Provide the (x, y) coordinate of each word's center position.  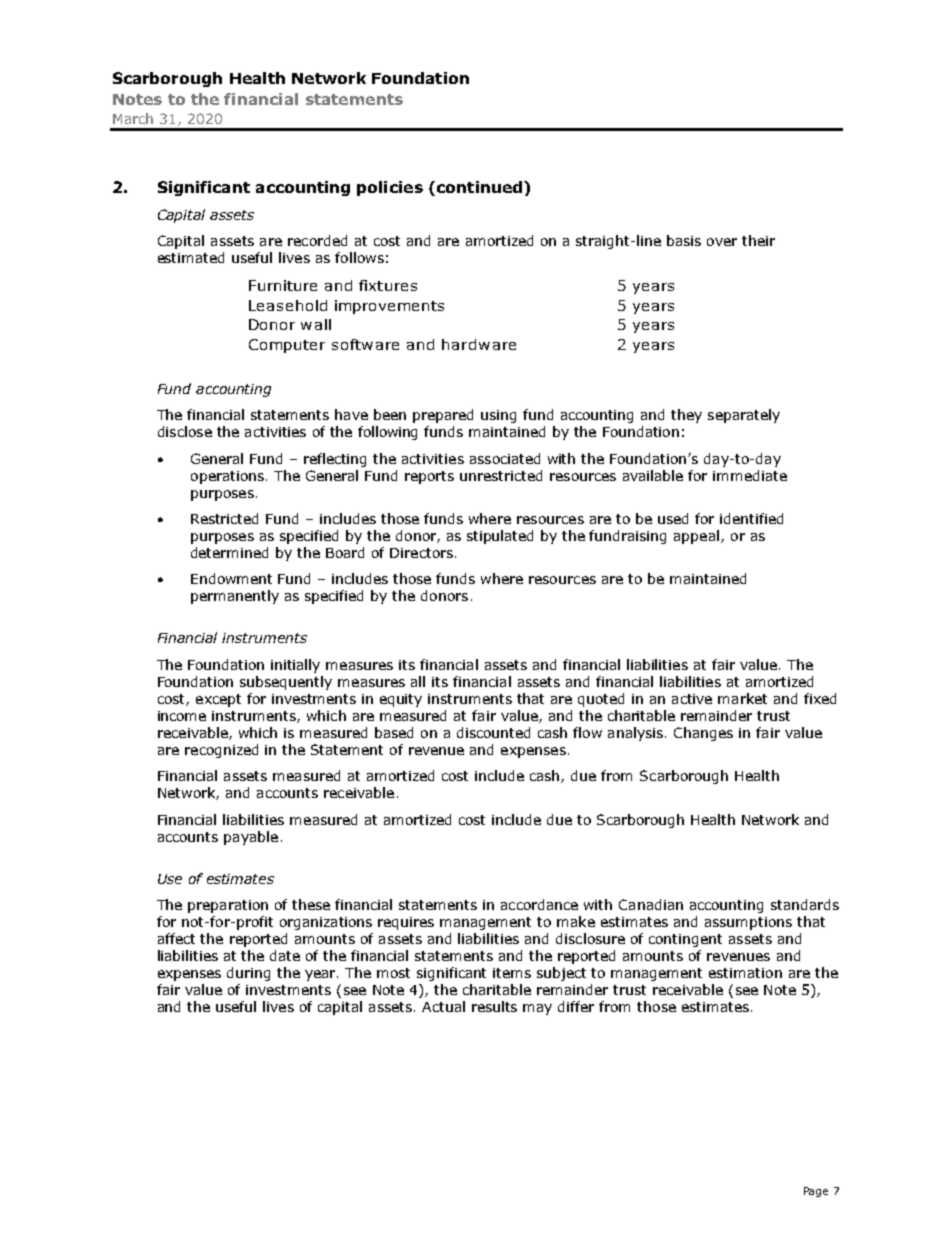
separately (744, 416)
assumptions (748, 923)
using (498, 416)
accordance (539, 904)
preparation (228, 906)
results (494, 1006)
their (758, 240)
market (742, 698)
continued (479, 187)
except (218, 700)
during (248, 974)
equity (401, 700)
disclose (185, 431)
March (133, 118)
